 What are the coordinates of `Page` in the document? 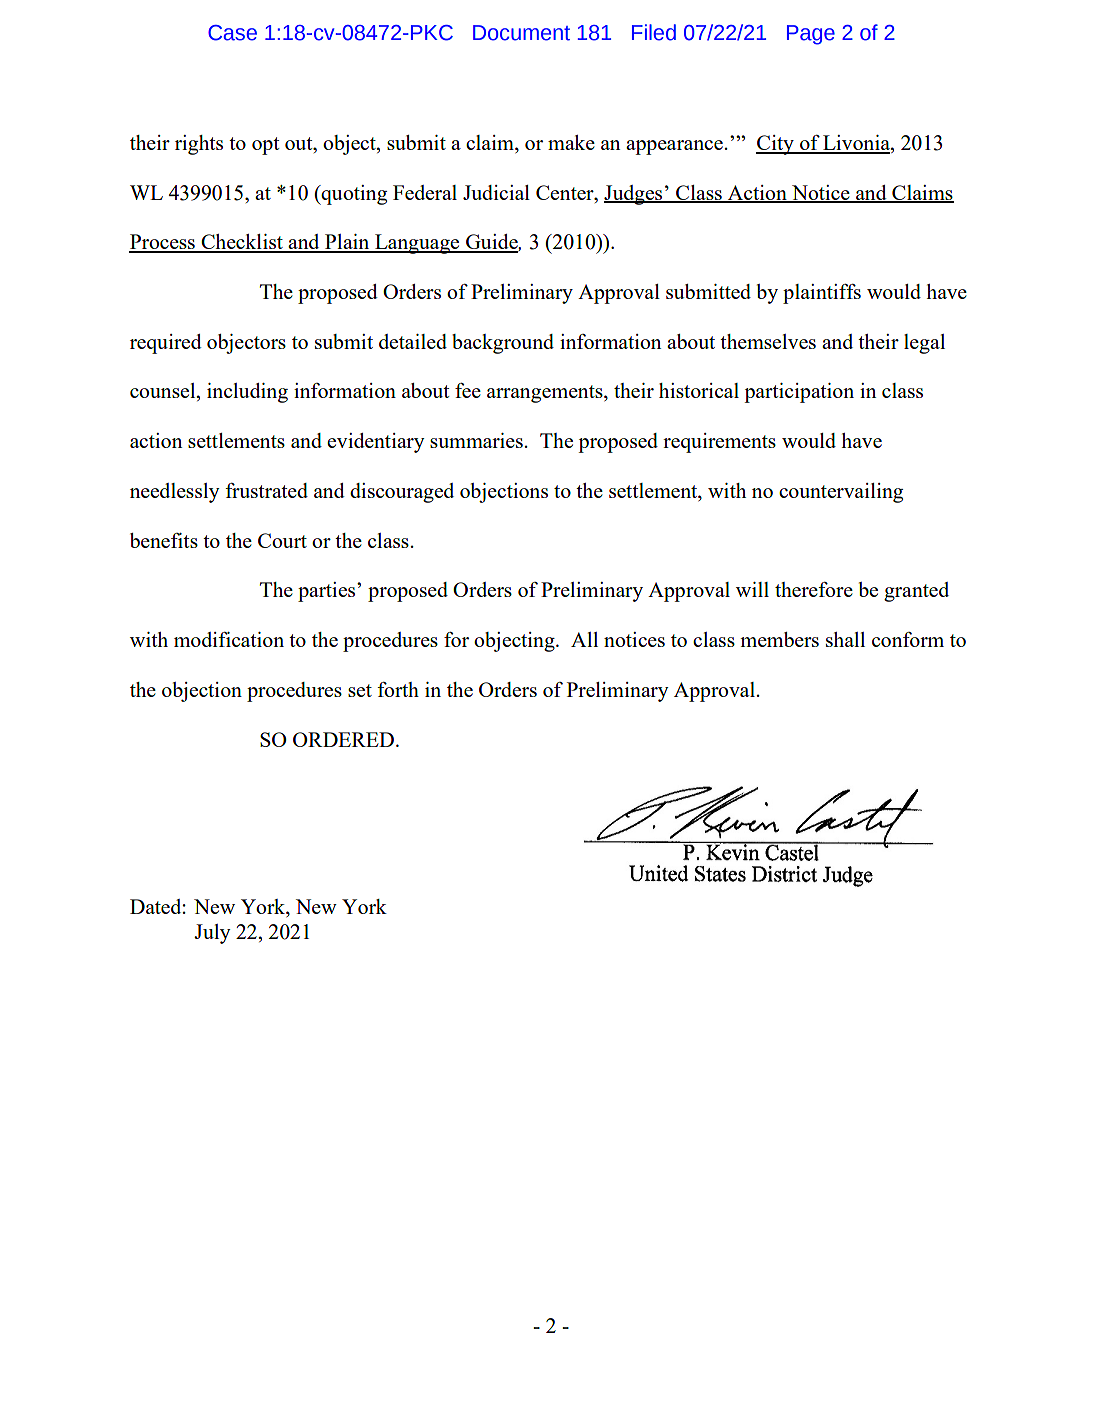 It's located at (811, 35).
